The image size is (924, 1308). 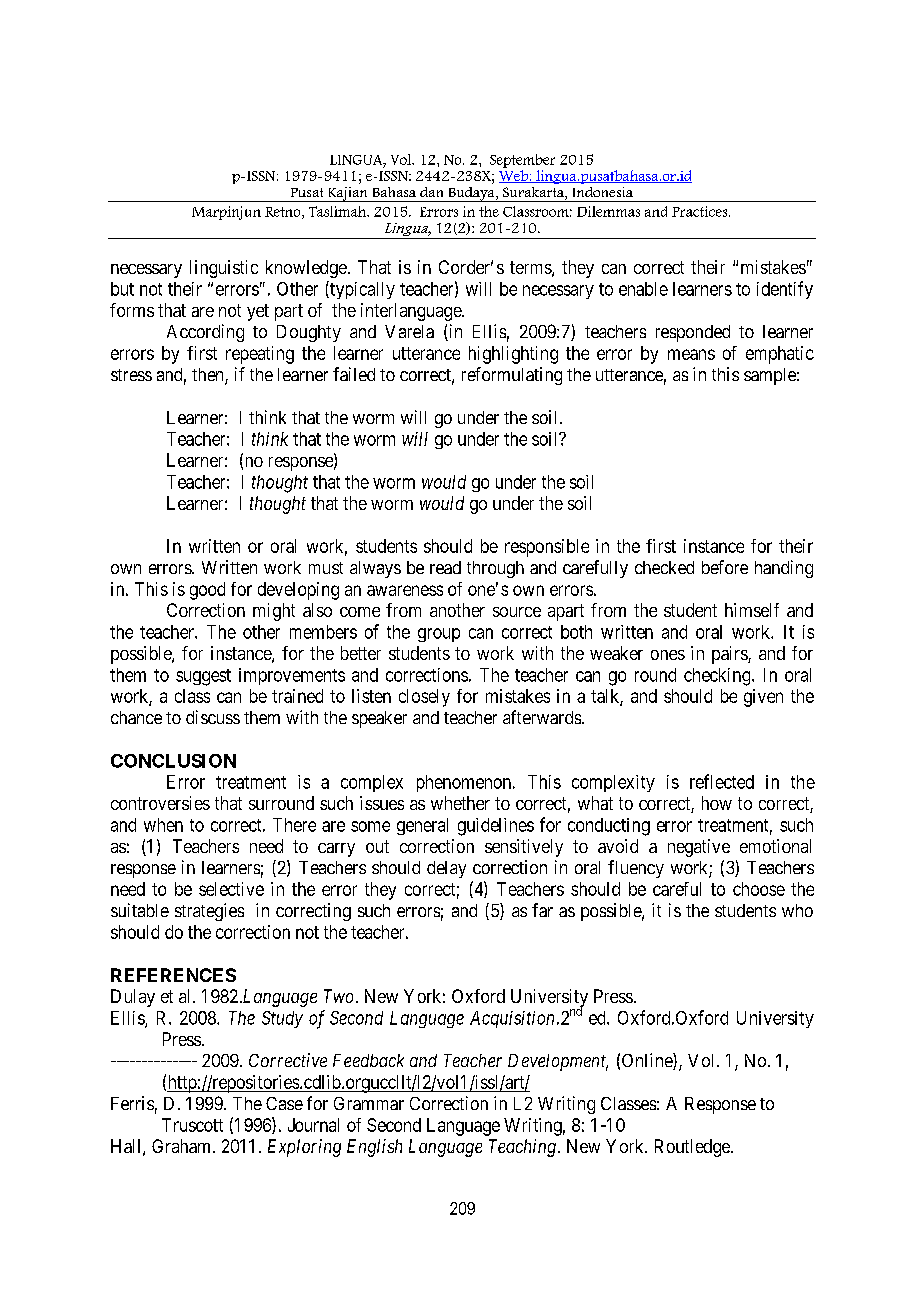 What do you see at coordinates (701, 211) in the document?
I see `Practices` at bounding box center [701, 211].
